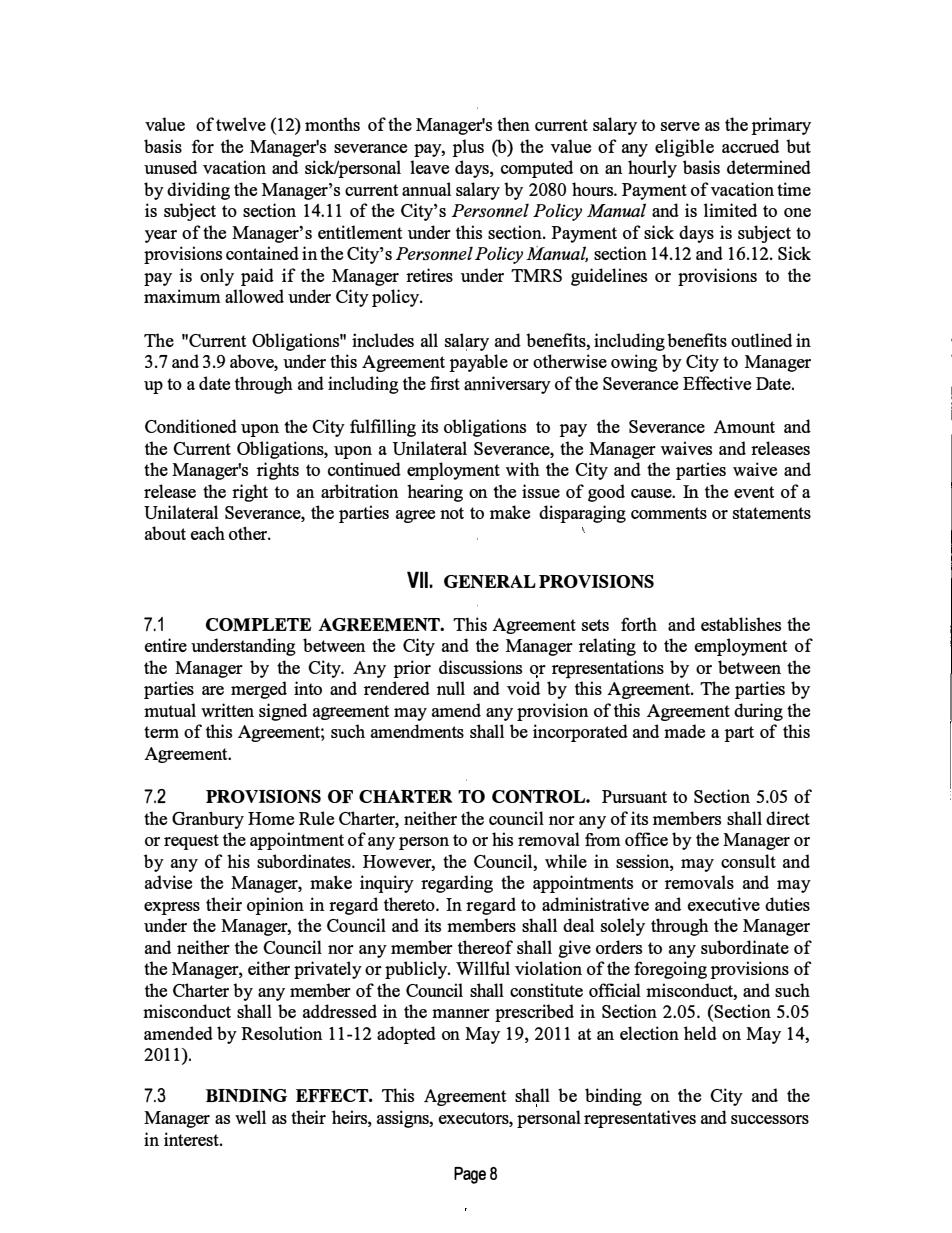 This screenshot has height=1233, width=952. I want to click on accrued, so click(750, 146).
